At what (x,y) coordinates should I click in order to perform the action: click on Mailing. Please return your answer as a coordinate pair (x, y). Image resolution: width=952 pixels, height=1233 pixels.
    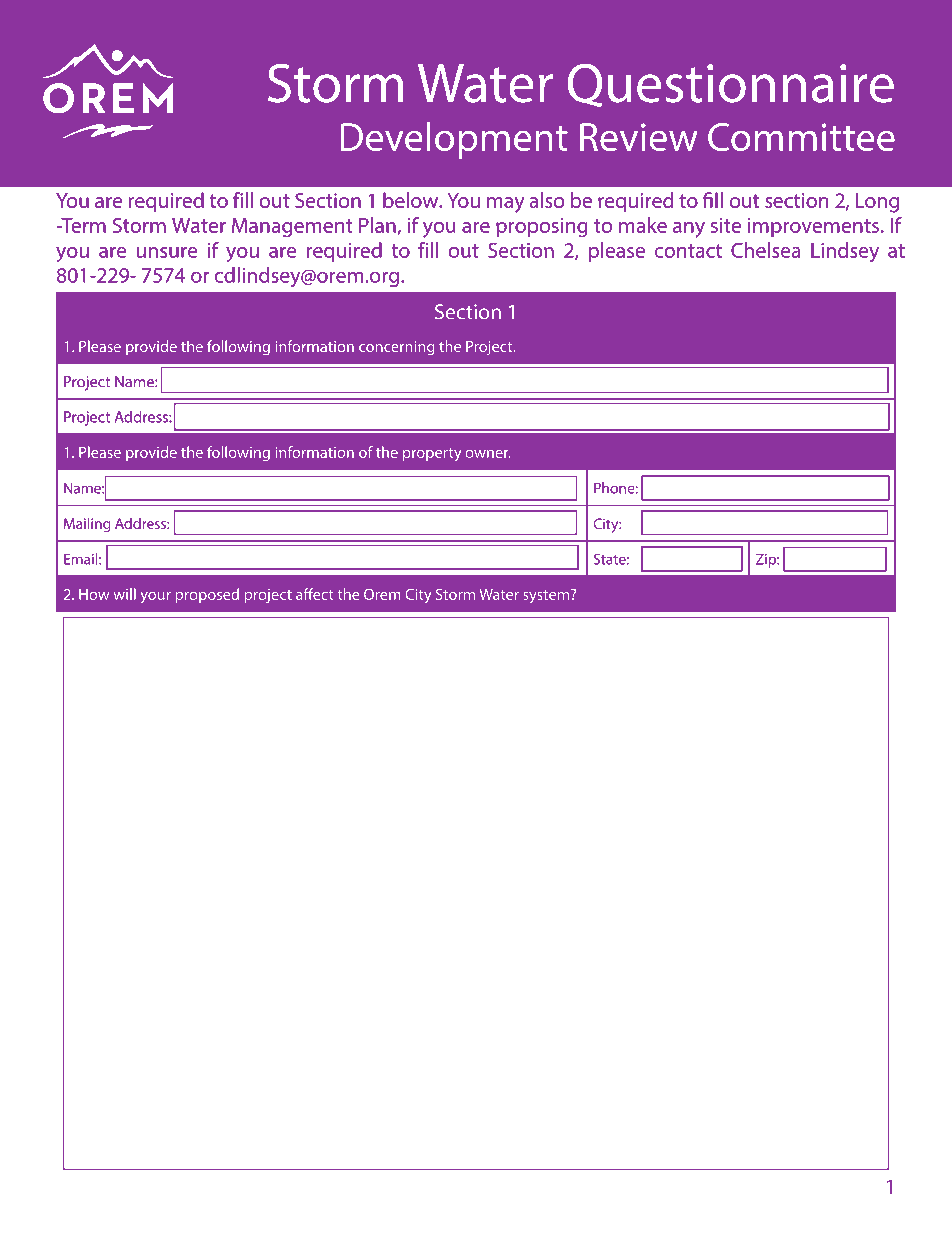
    Looking at the image, I should click on (87, 525).
